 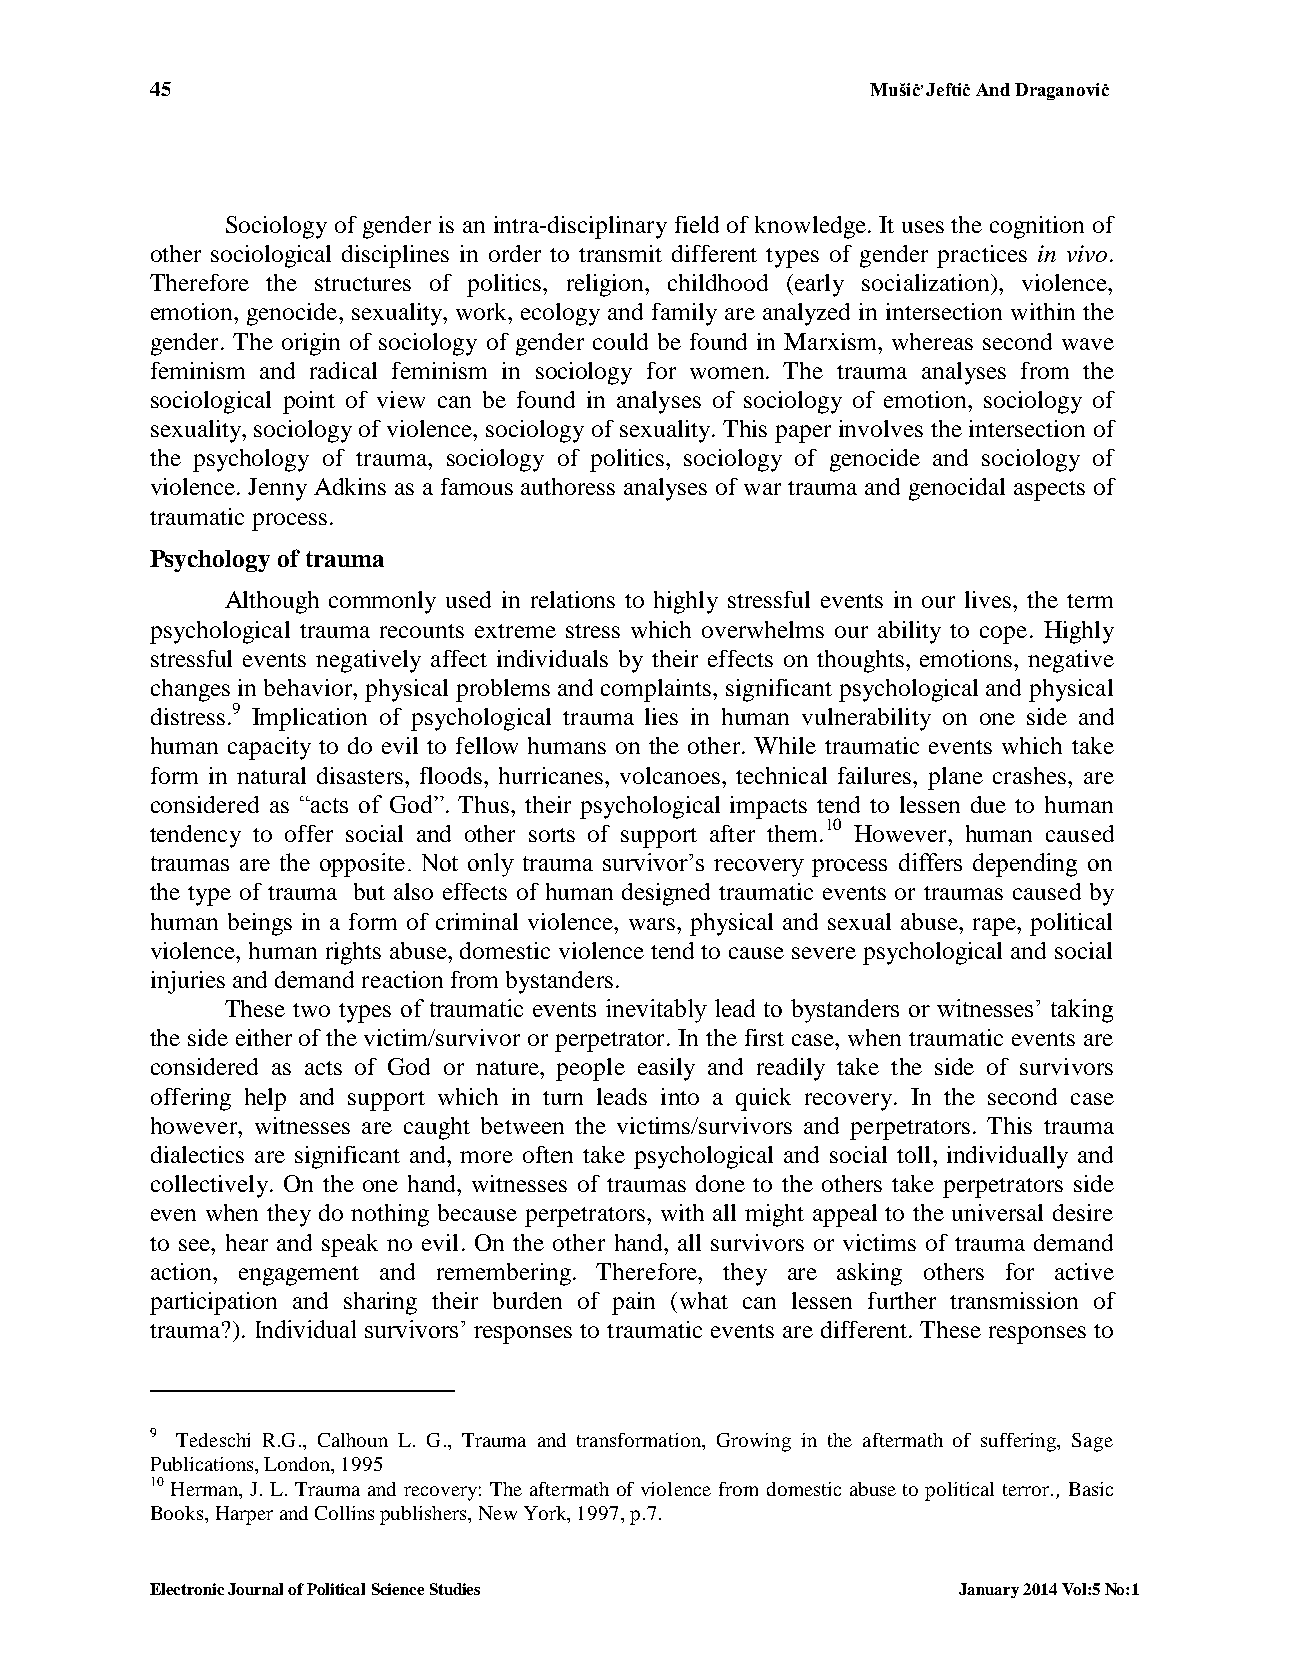 What do you see at coordinates (633, 1303) in the document?
I see `pain` at bounding box center [633, 1303].
